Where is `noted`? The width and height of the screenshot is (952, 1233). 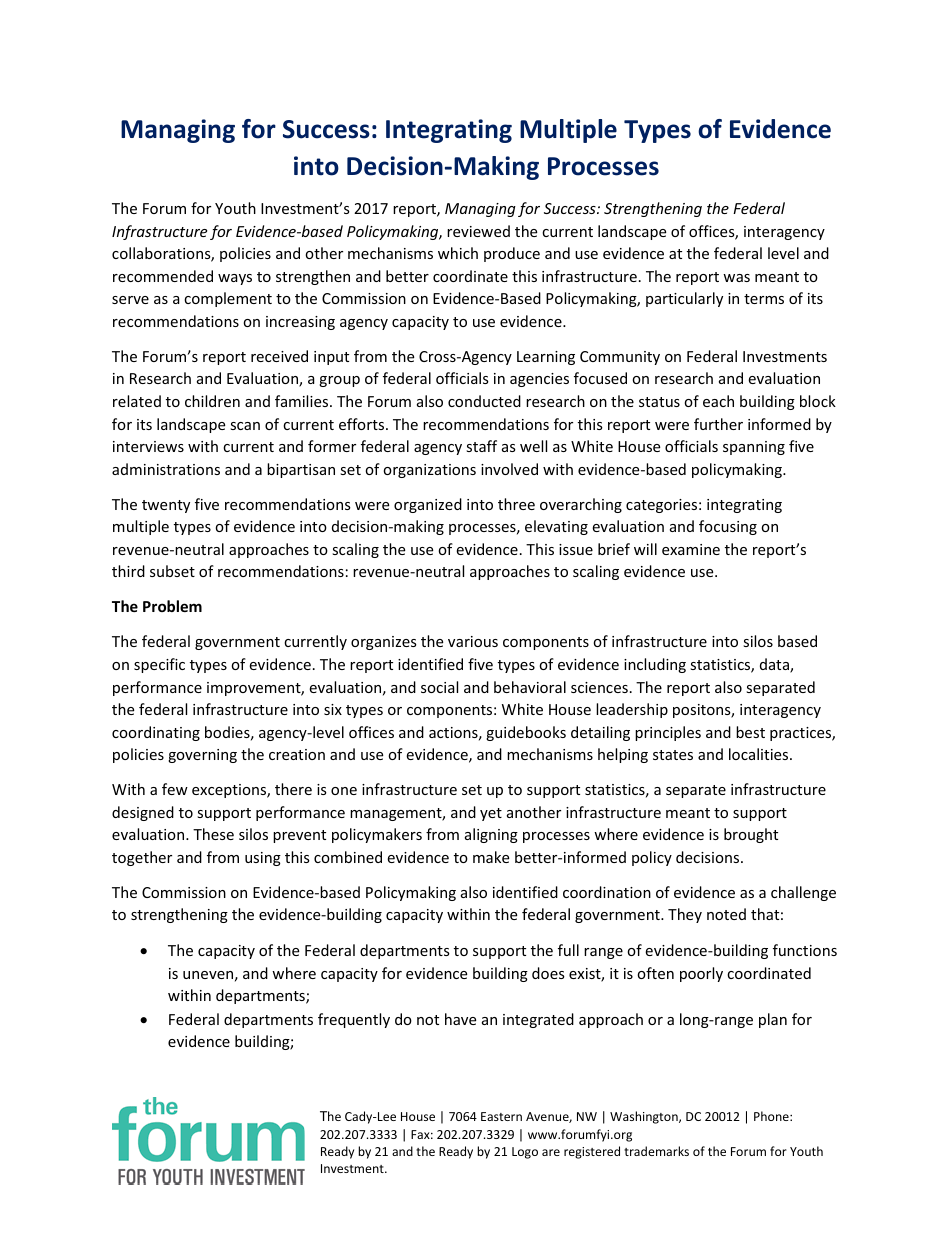
noted is located at coordinates (726, 914).
